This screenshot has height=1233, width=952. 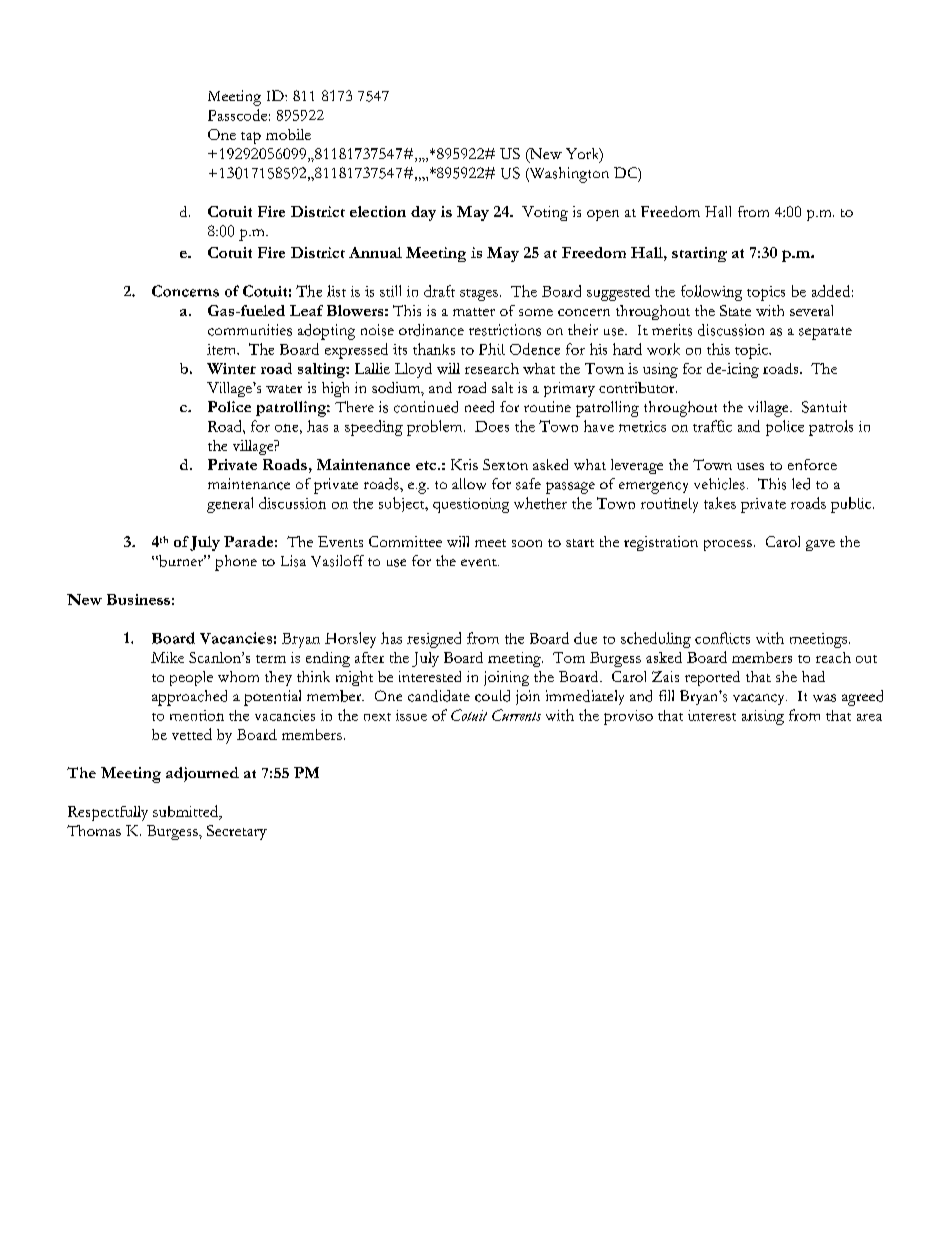 What do you see at coordinates (187, 812) in the screenshot?
I see `submitted` at bounding box center [187, 812].
